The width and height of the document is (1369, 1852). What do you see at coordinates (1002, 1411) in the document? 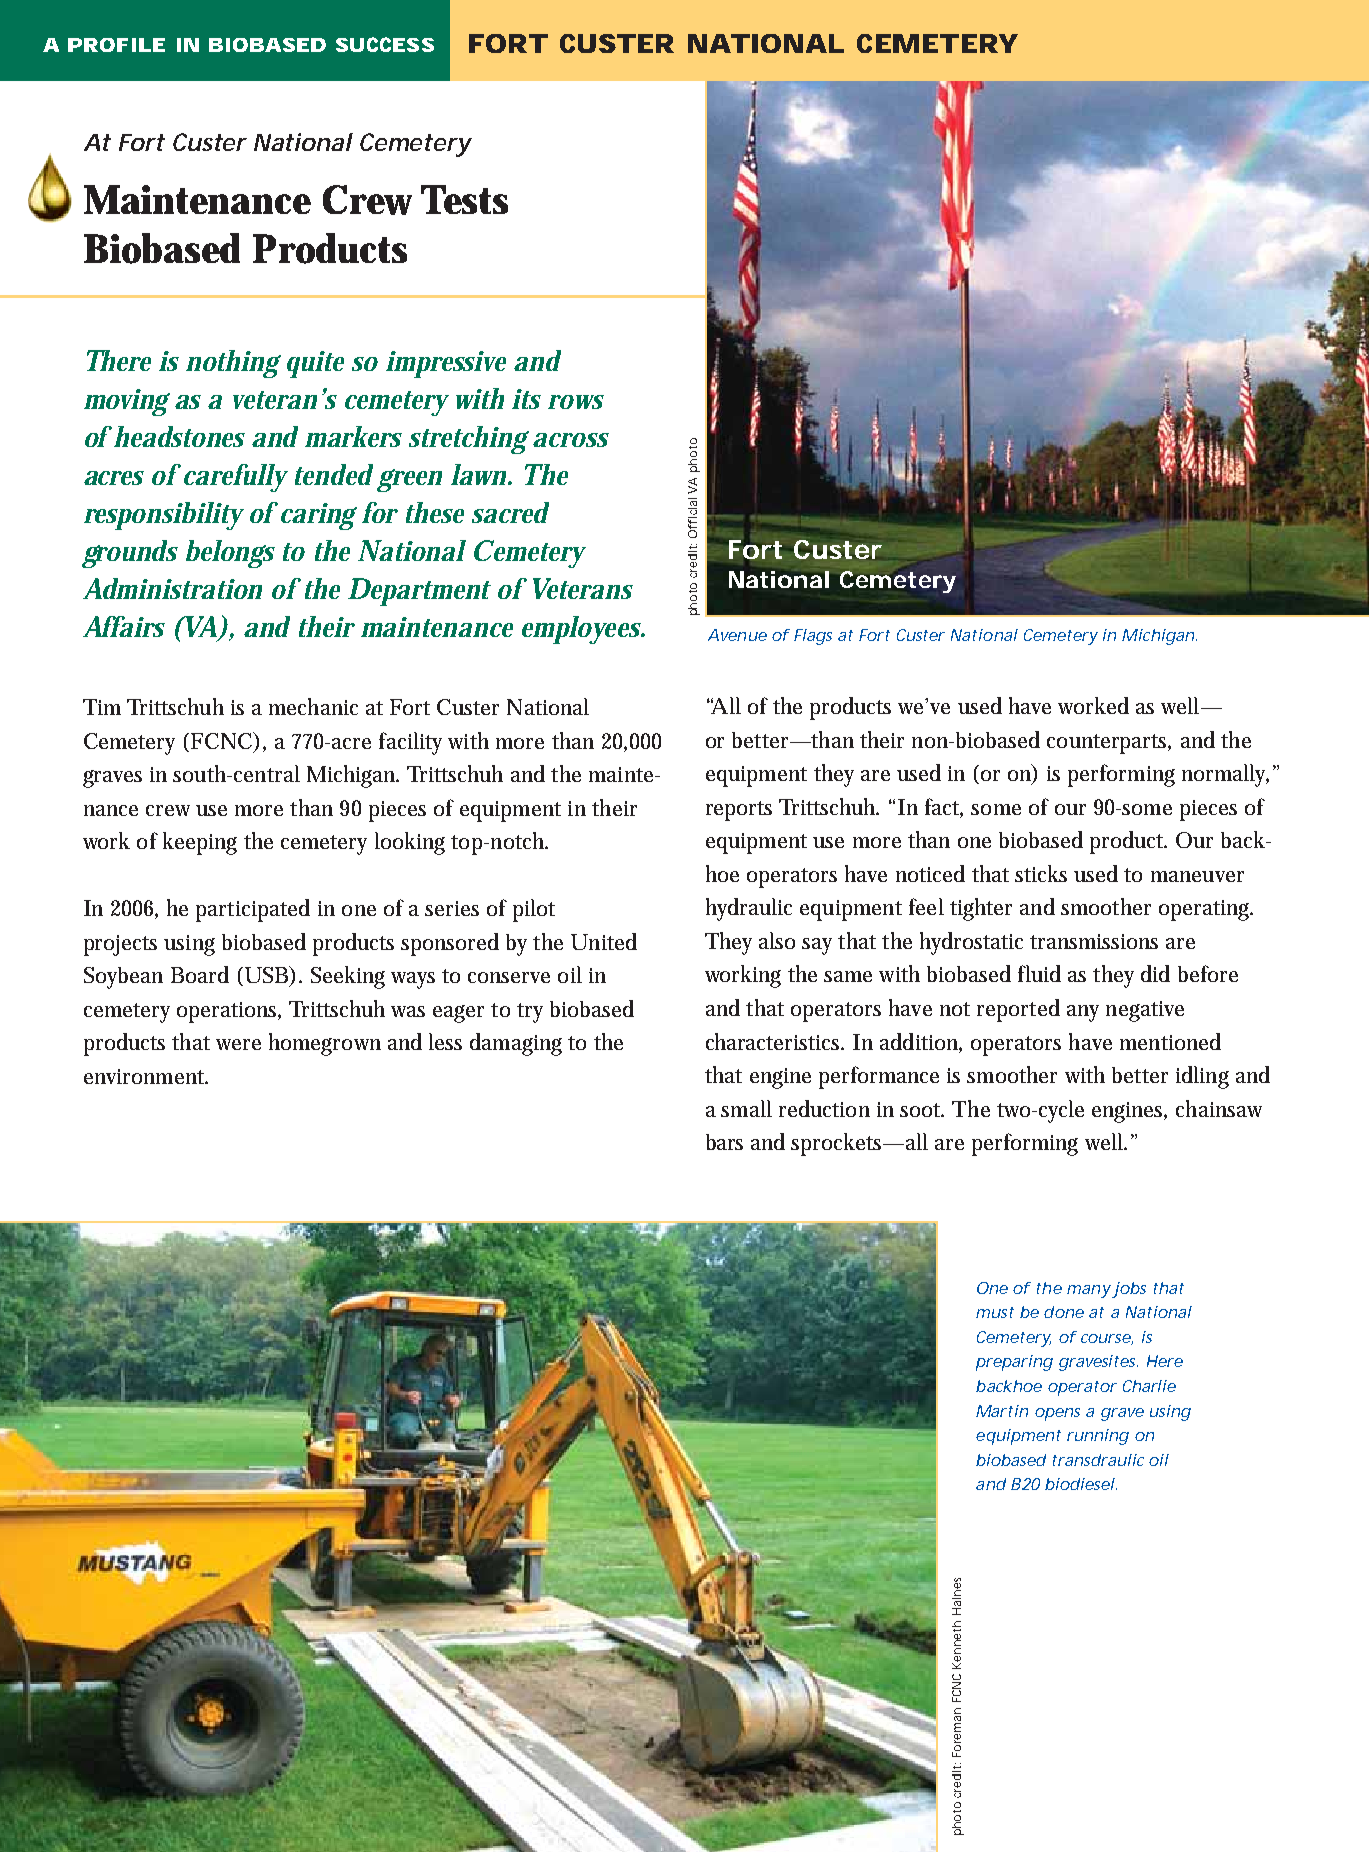
I see `Martin` at bounding box center [1002, 1411].
